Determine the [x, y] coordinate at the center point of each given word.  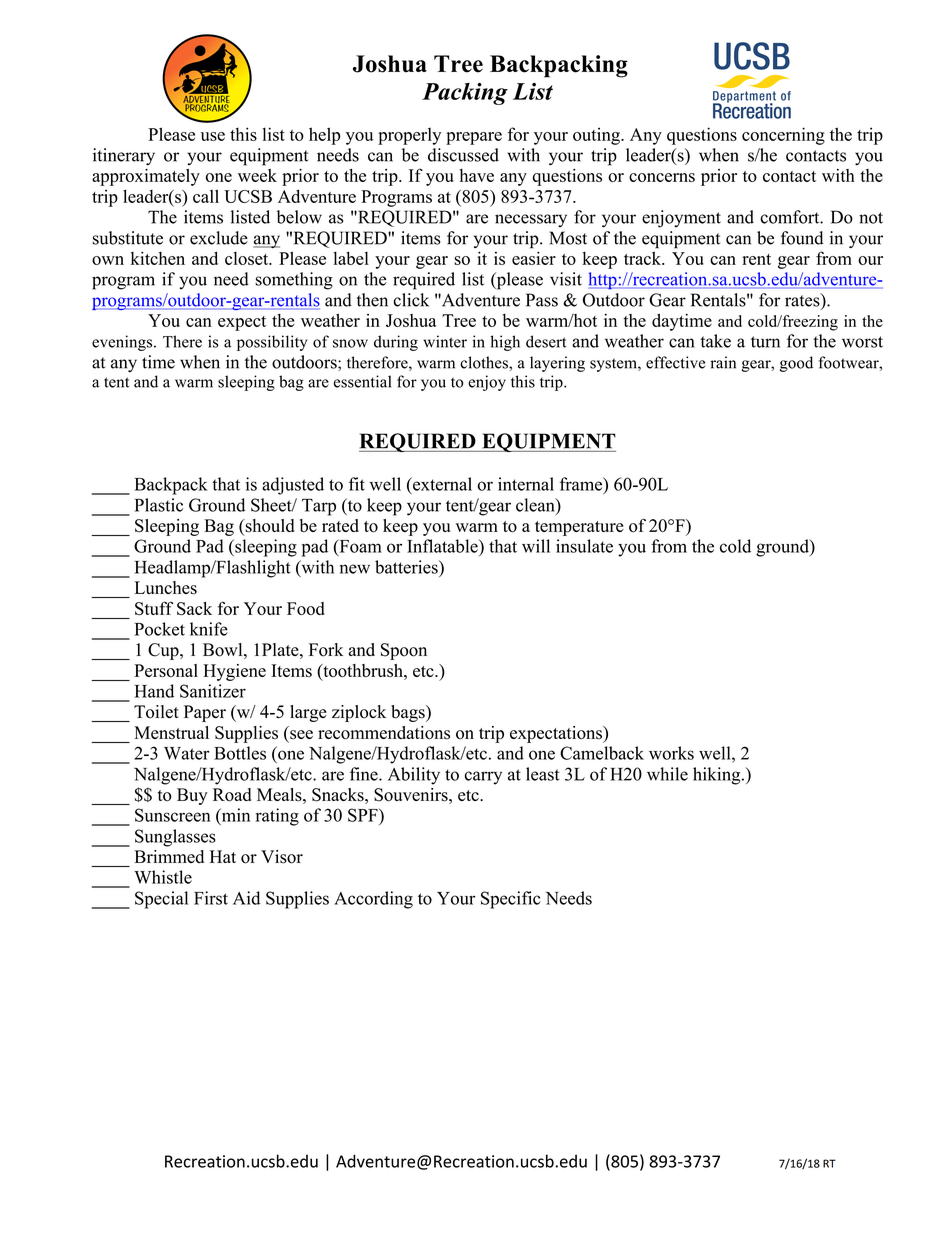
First [211, 898]
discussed [463, 155]
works [671, 753]
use [213, 136]
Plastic [159, 505]
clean [536, 506]
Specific [511, 900]
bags [409, 713]
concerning [783, 136]
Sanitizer [213, 691]
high [505, 343]
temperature [579, 528]
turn [765, 342]
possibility [272, 343]
